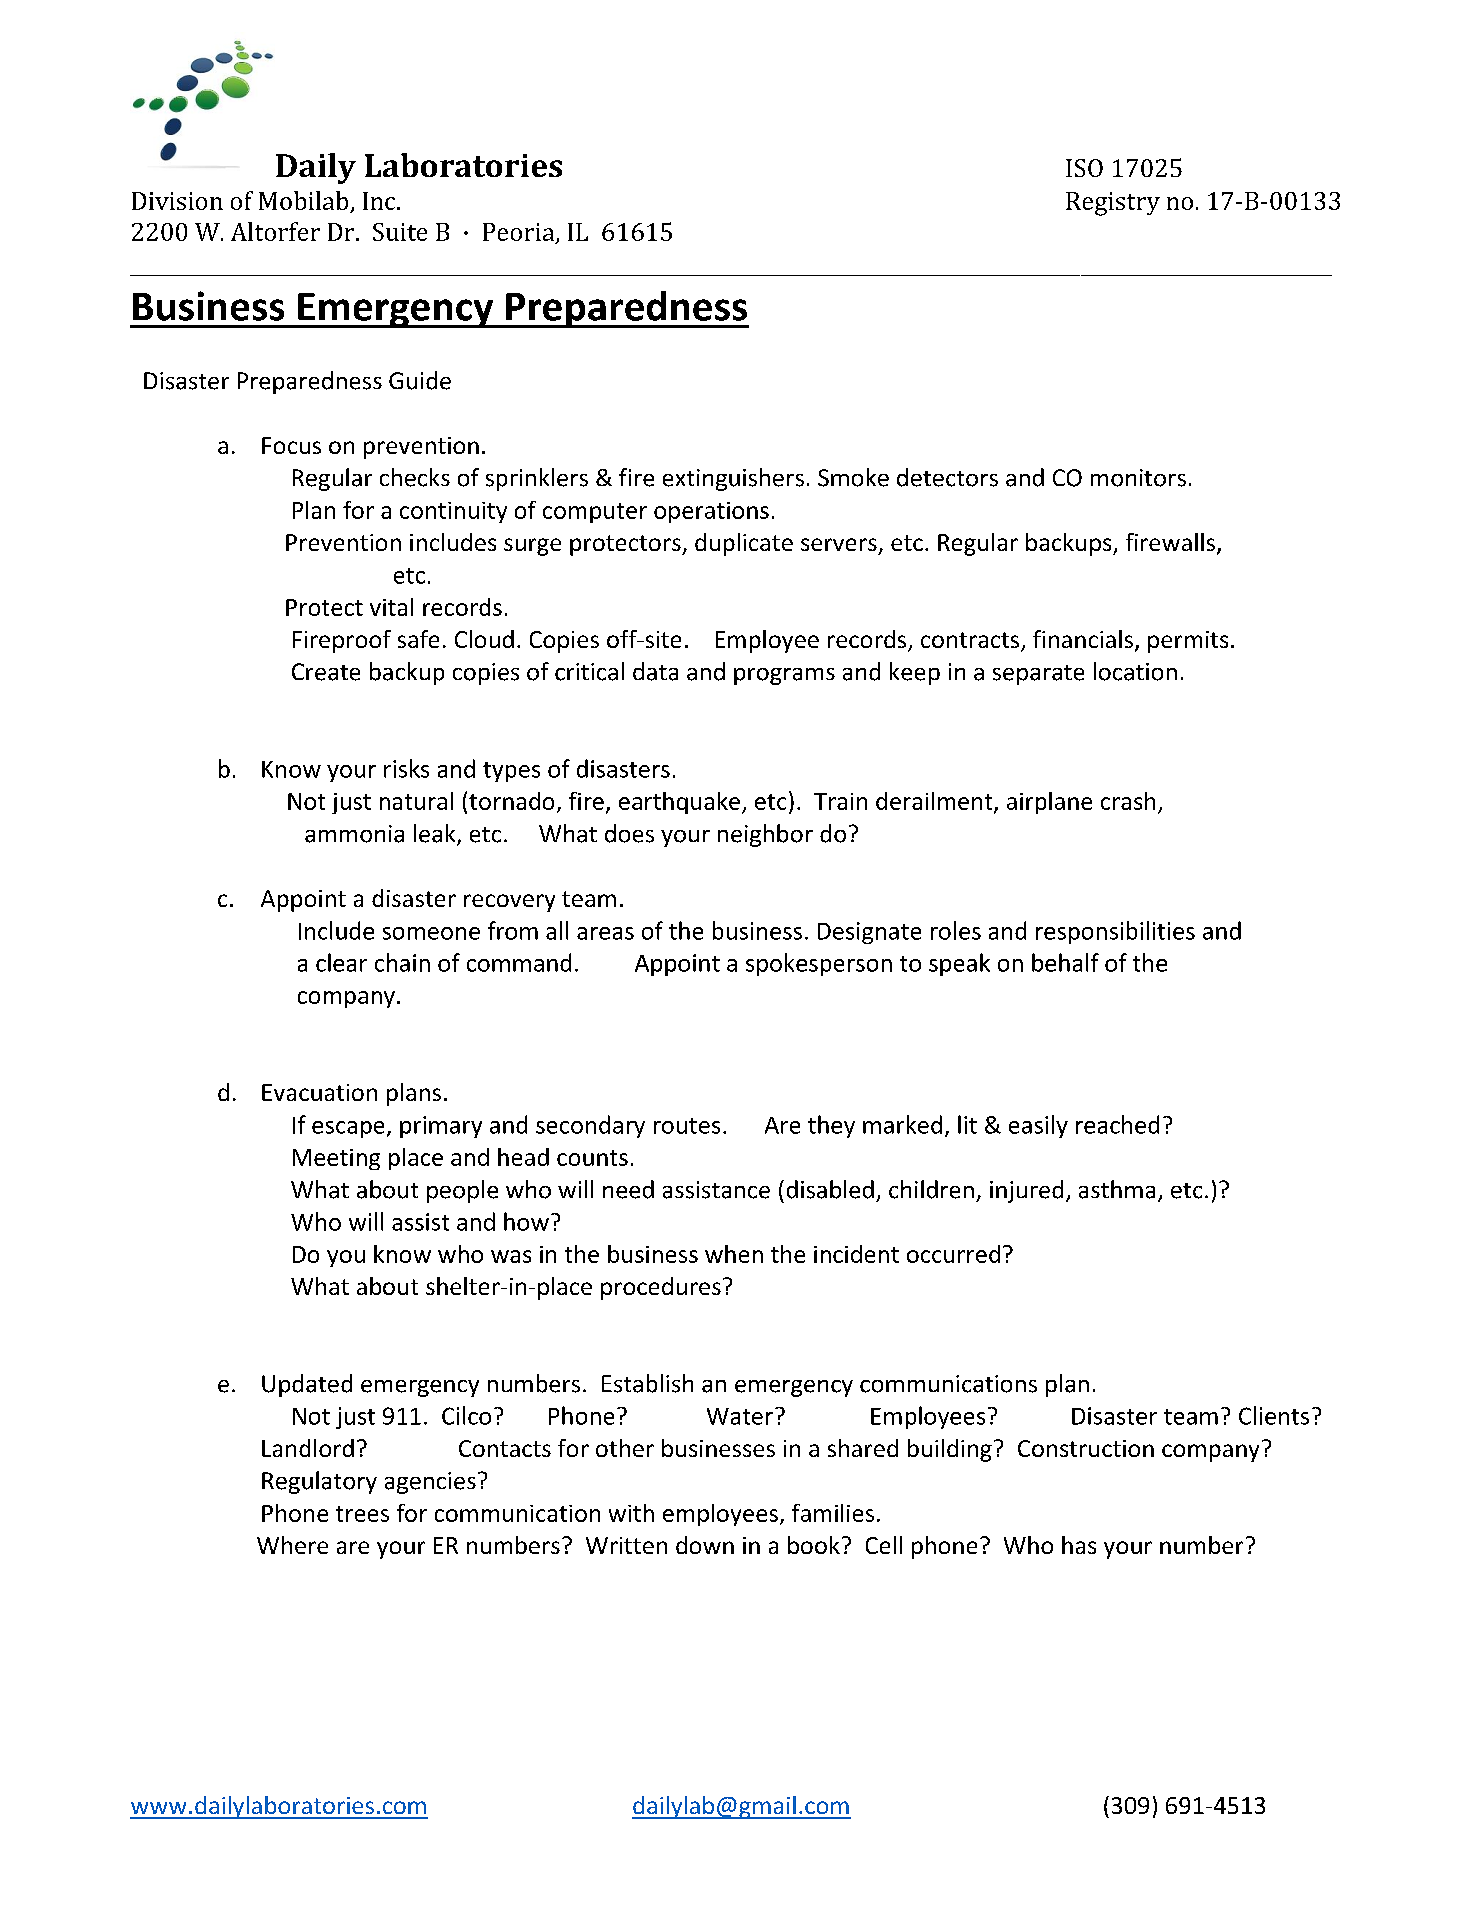 This document has height=1908, width=1475. What do you see at coordinates (520, 233) in the document?
I see `Peoria` at bounding box center [520, 233].
